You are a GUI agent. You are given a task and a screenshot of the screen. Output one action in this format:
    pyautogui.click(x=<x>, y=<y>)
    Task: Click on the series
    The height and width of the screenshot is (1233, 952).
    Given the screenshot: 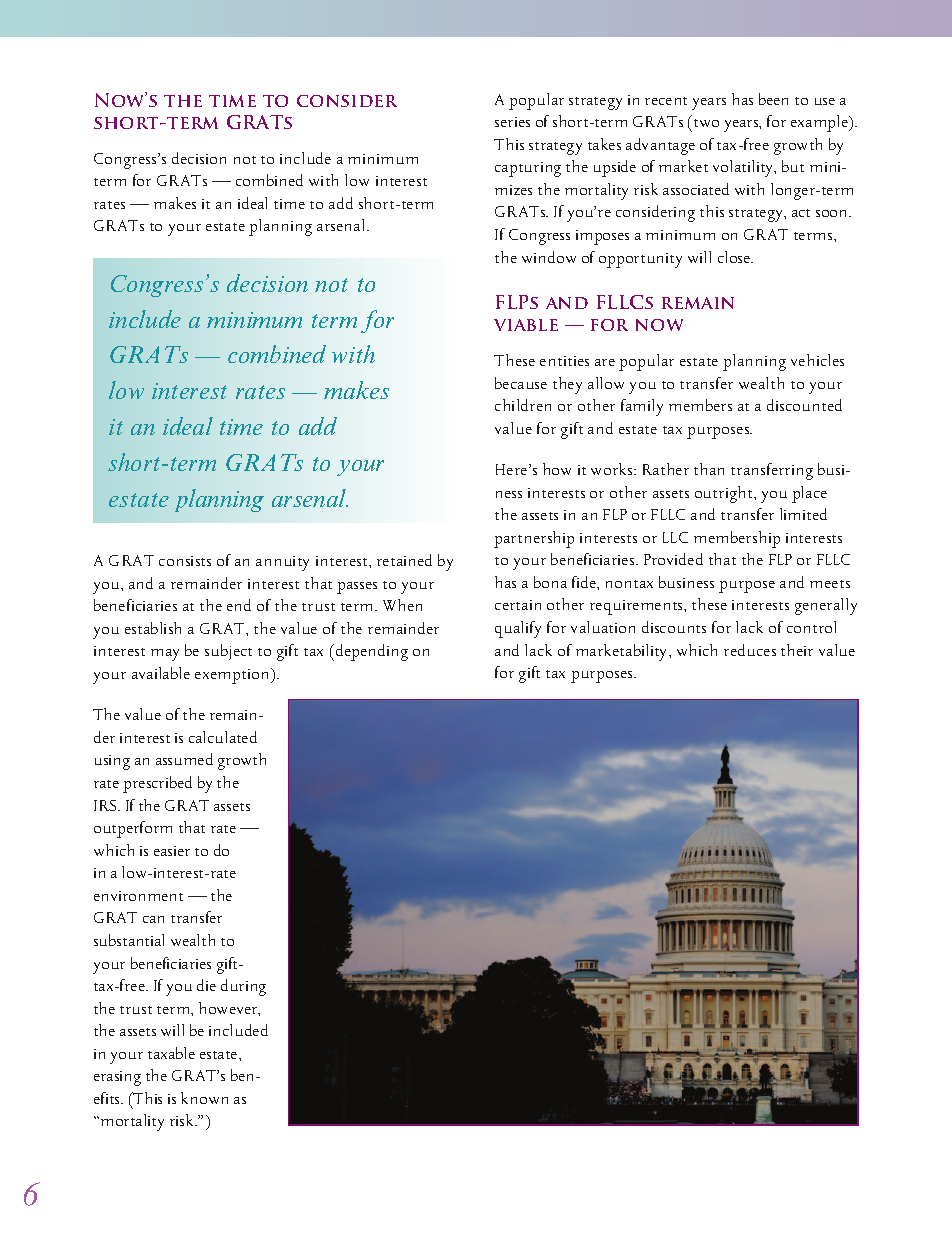 What is the action you would take?
    pyautogui.click(x=512, y=122)
